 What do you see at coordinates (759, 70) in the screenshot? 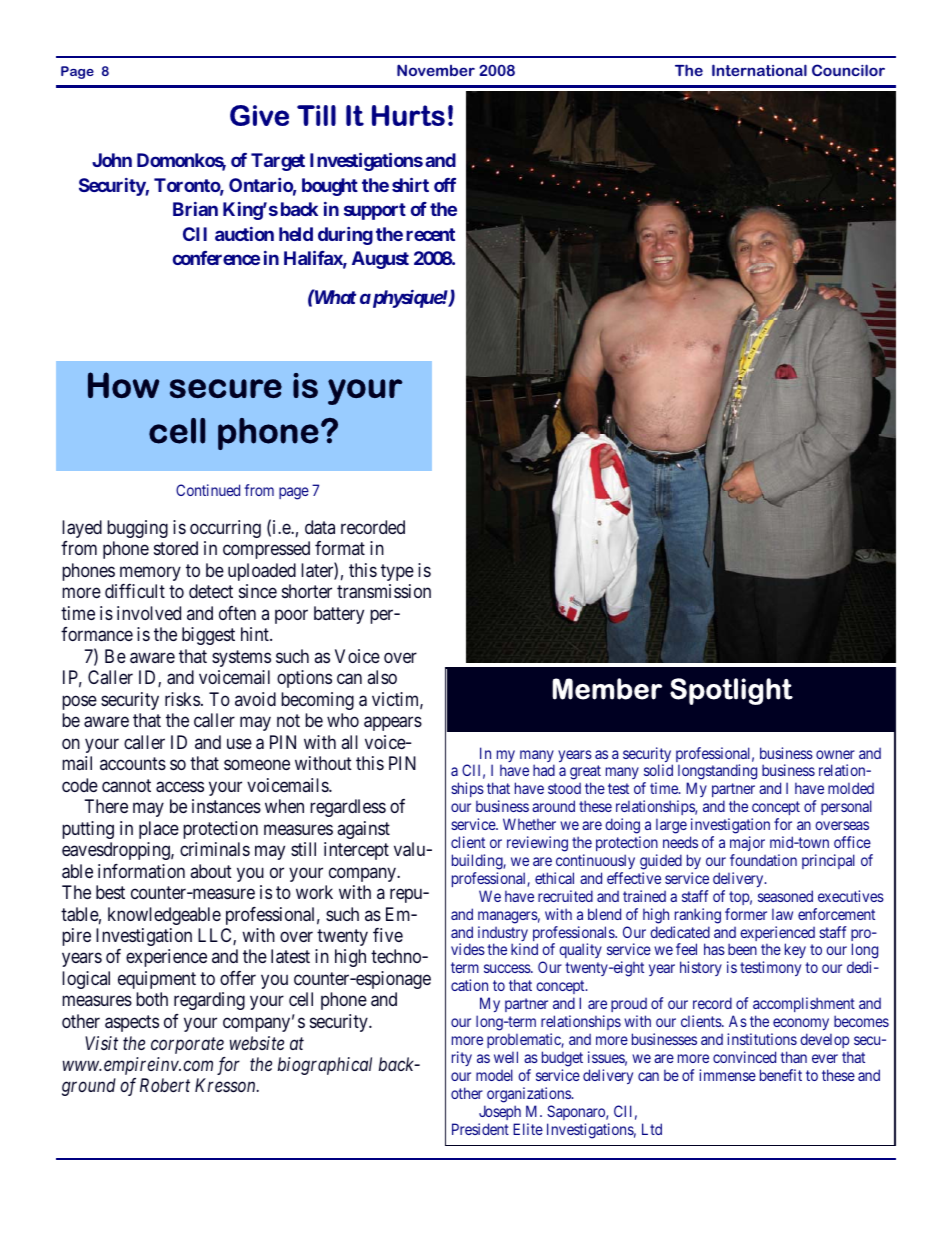
I see `International` at bounding box center [759, 70].
